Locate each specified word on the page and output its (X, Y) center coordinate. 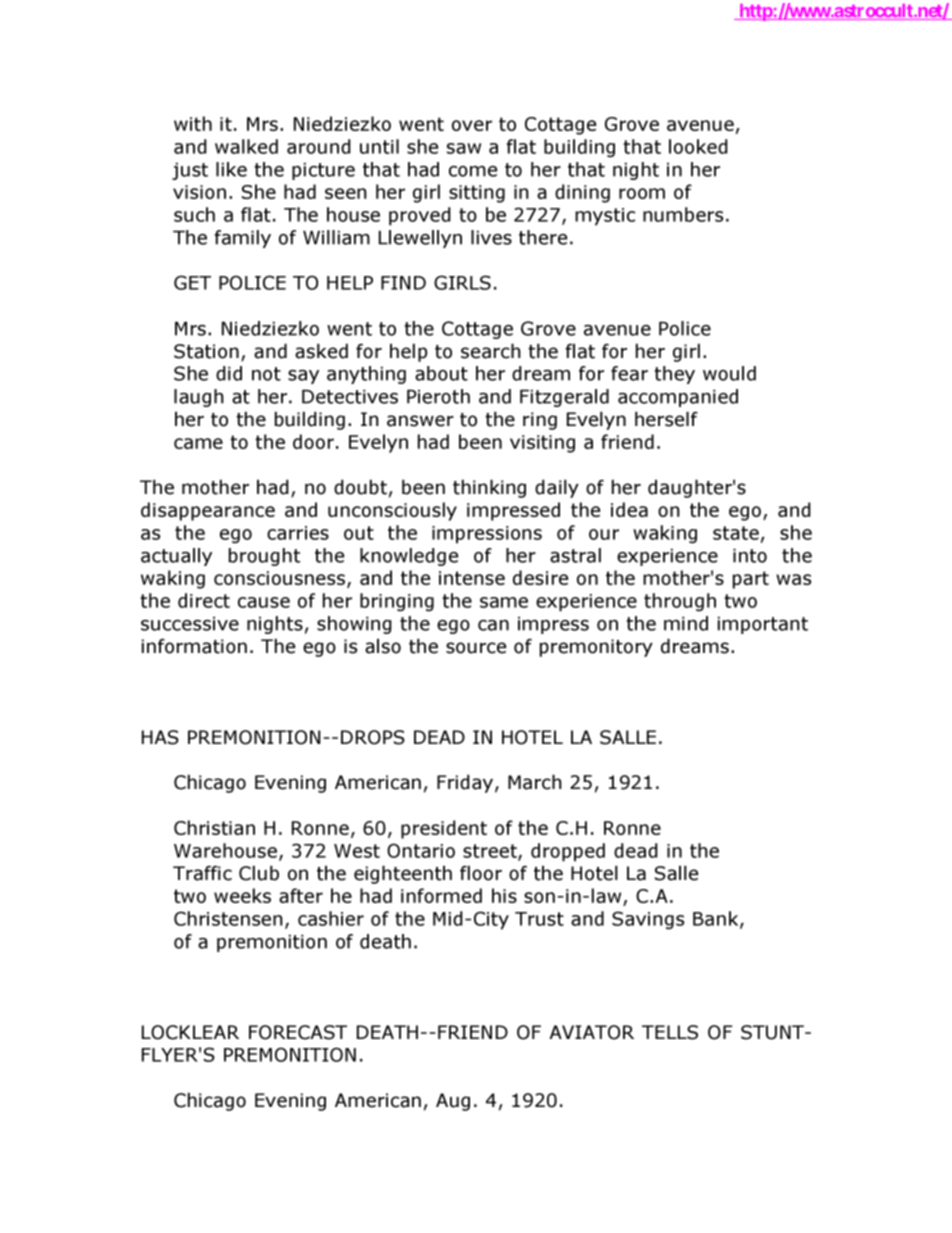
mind (686, 623)
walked (246, 146)
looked (698, 146)
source (476, 648)
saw (464, 148)
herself (666, 419)
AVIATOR (591, 1032)
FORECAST (298, 1032)
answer (420, 421)
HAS (160, 737)
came (198, 443)
